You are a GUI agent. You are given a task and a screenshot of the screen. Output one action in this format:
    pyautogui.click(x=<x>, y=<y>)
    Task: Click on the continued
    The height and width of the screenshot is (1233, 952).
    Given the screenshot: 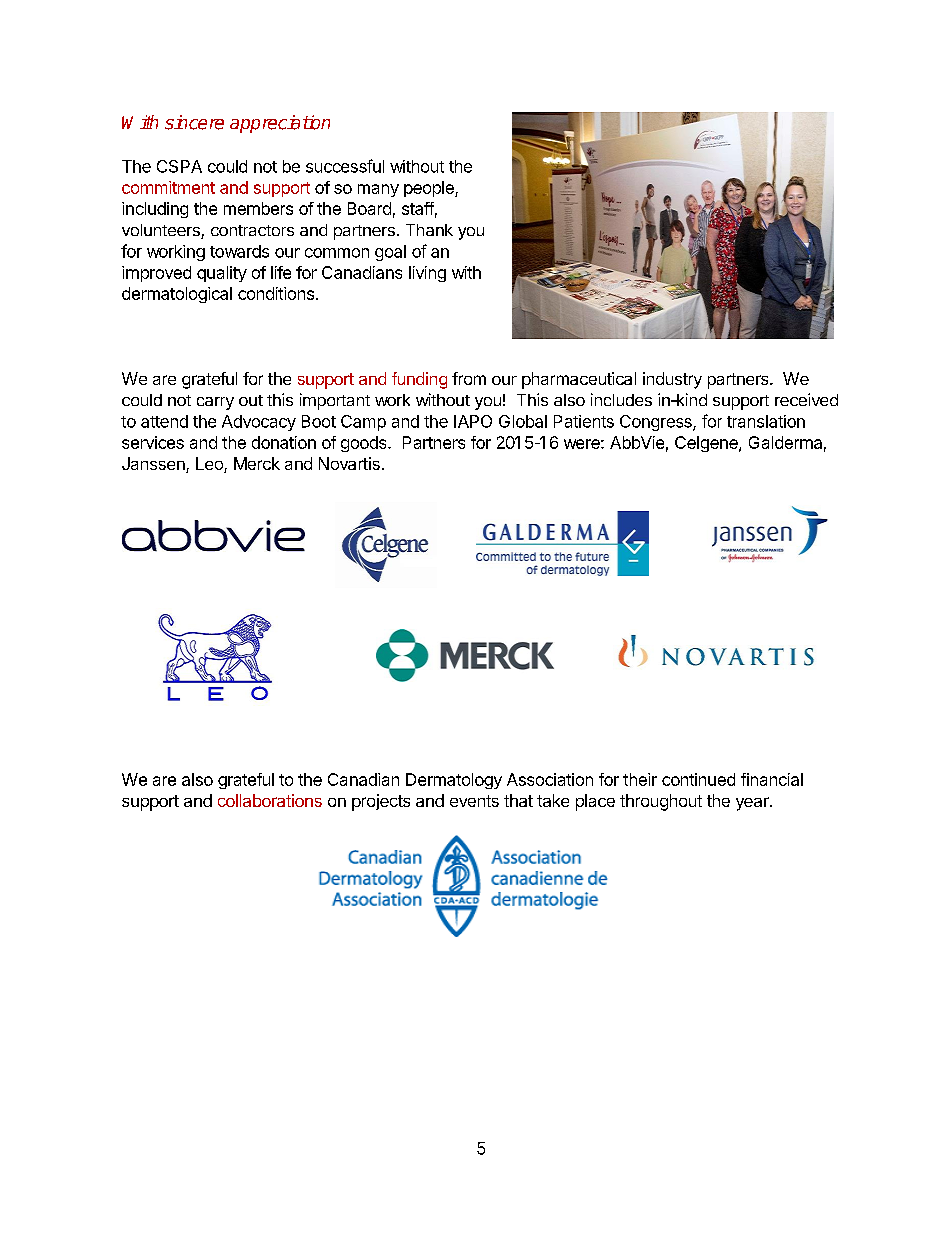 What is the action you would take?
    pyautogui.click(x=698, y=779)
